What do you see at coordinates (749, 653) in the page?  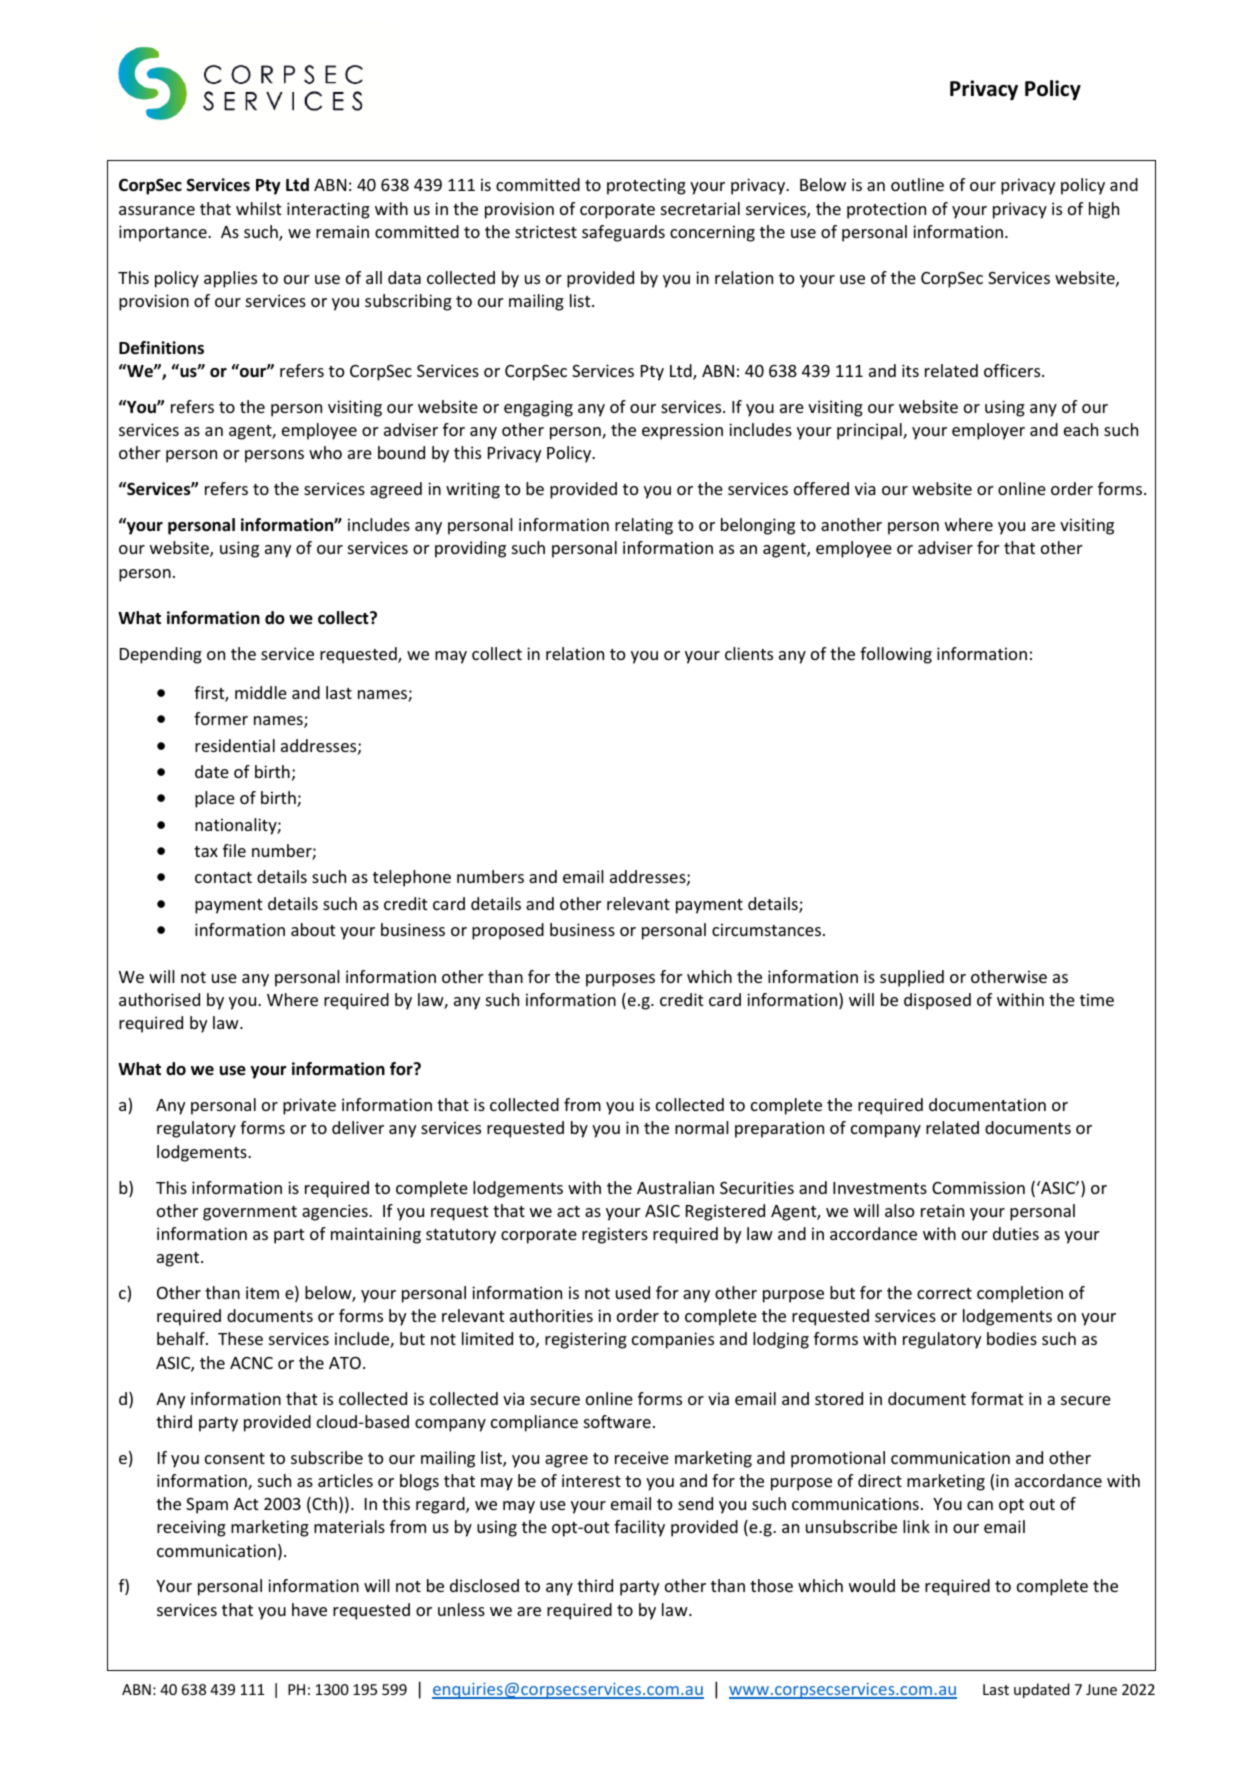 I see `clients` at bounding box center [749, 653].
